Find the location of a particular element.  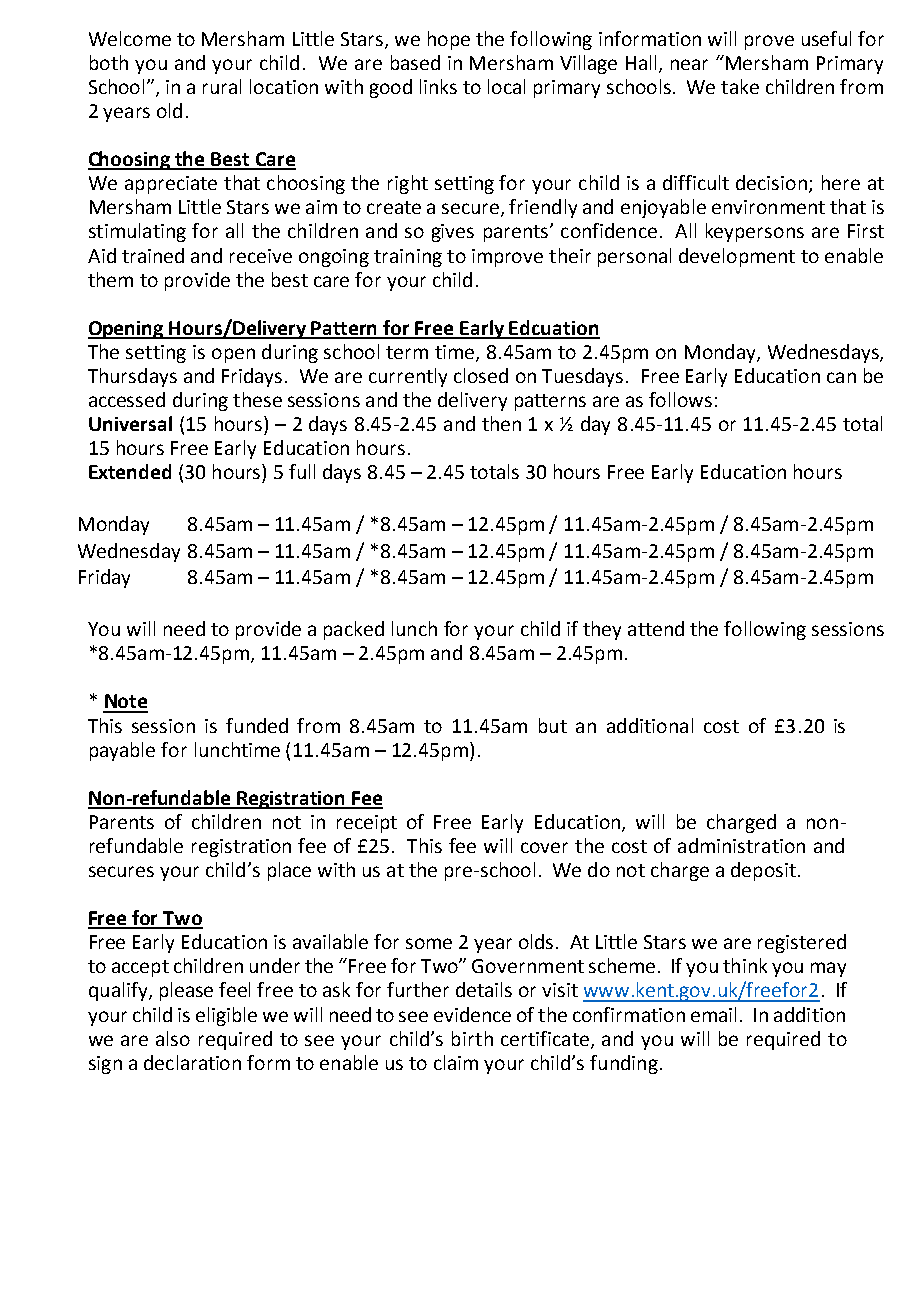

local is located at coordinates (506, 86).
